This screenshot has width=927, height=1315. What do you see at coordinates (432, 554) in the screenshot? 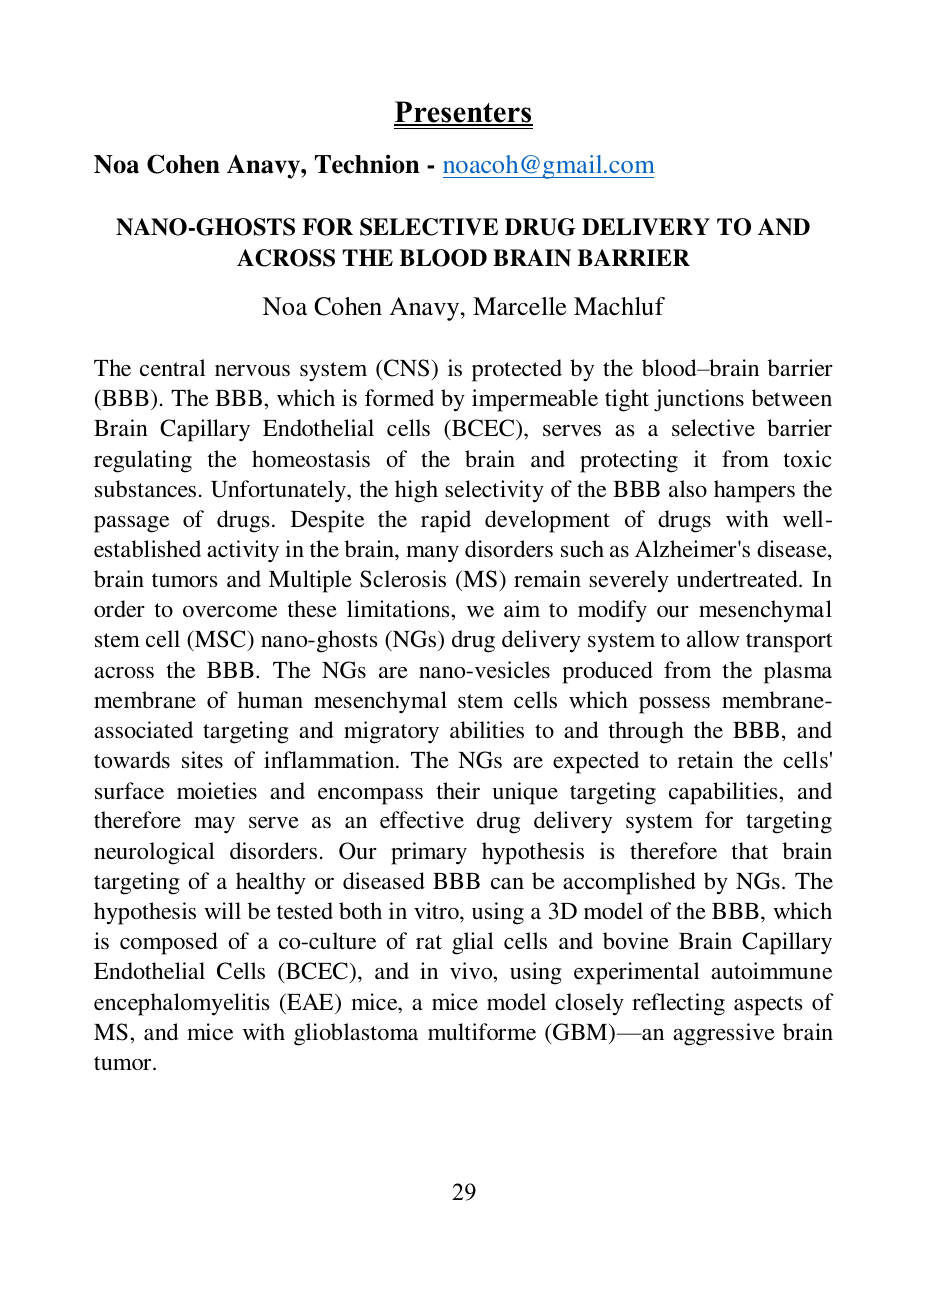
I see `many` at bounding box center [432, 554].
